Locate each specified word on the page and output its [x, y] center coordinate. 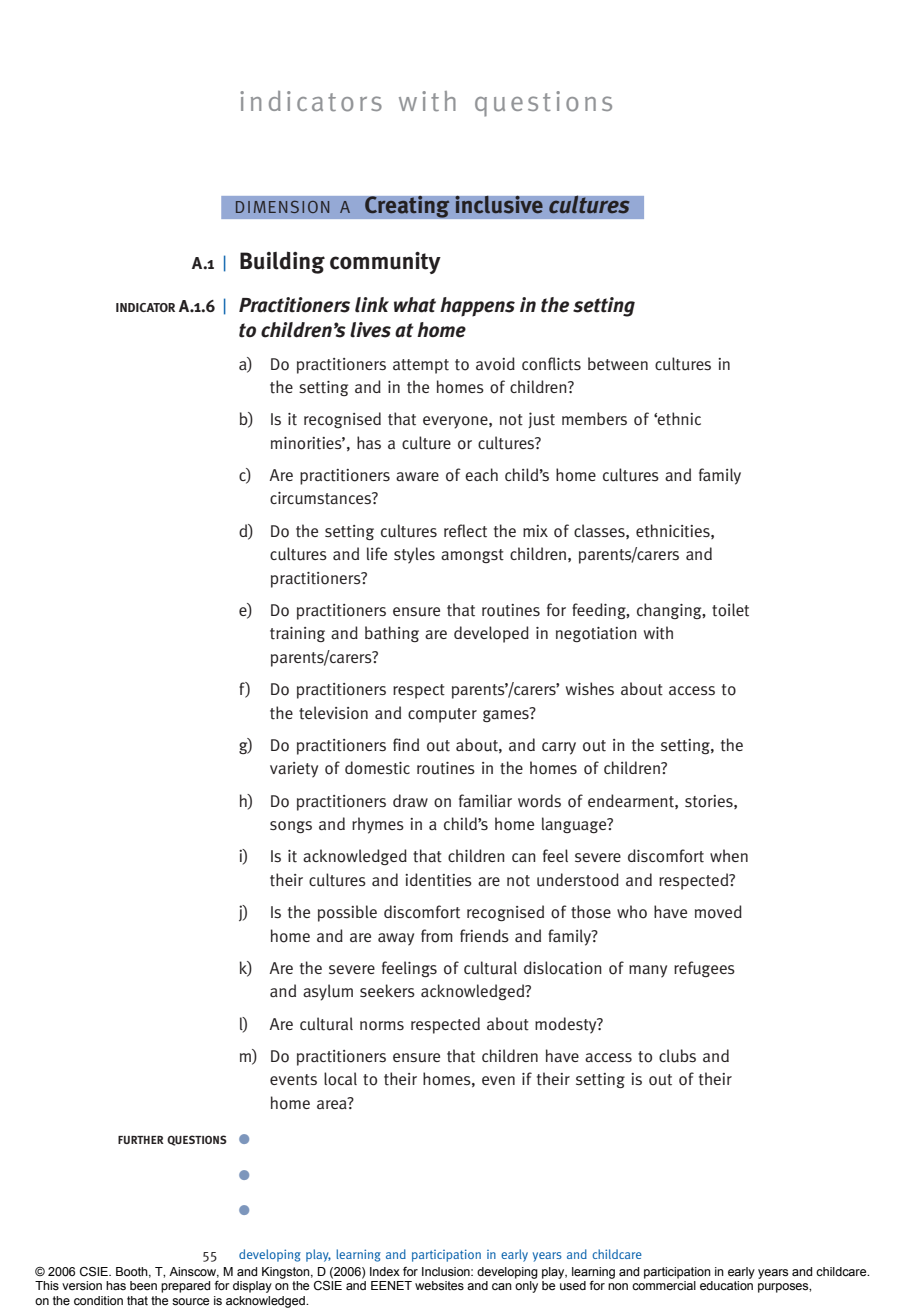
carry [559, 748]
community [385, 263]
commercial [664, 1285]
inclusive [499, 205]
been [143, 1285]
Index [385, 1271]
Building [282, 262]
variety [294, 770]
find [406, 744]
